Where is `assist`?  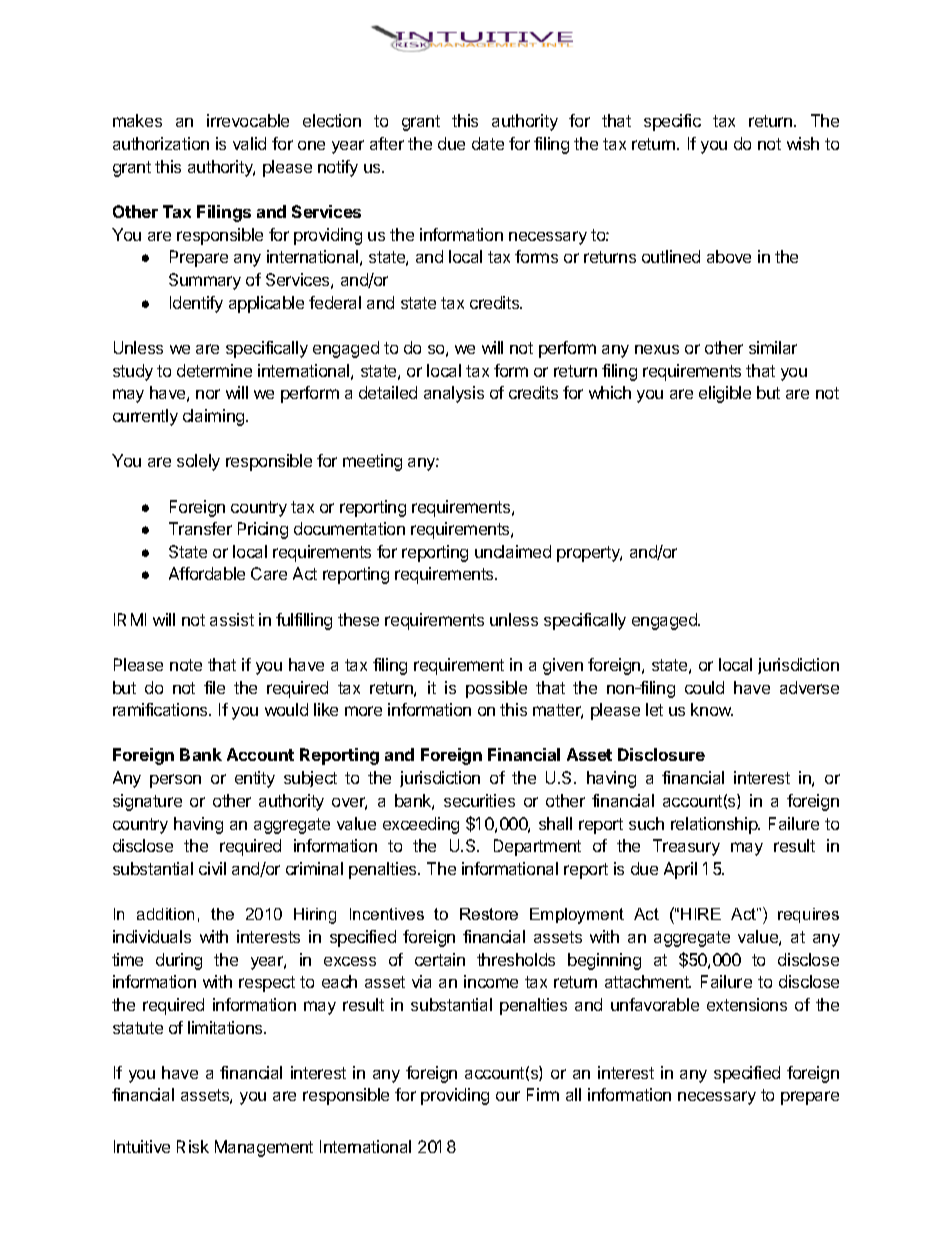
assist is located at coordinates (232, 619).
